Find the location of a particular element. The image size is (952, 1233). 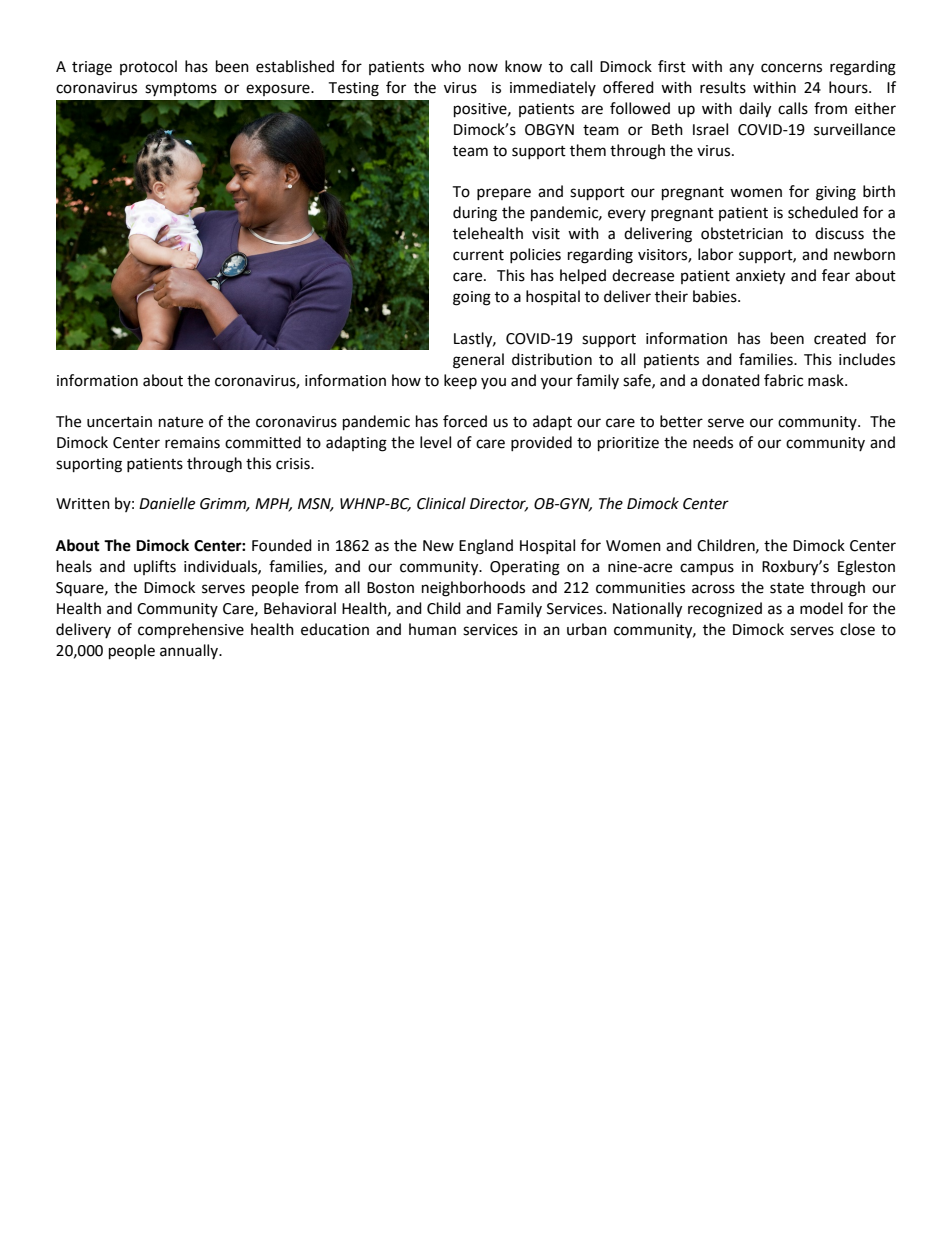

concerns is located at coordinates (791, 68).
